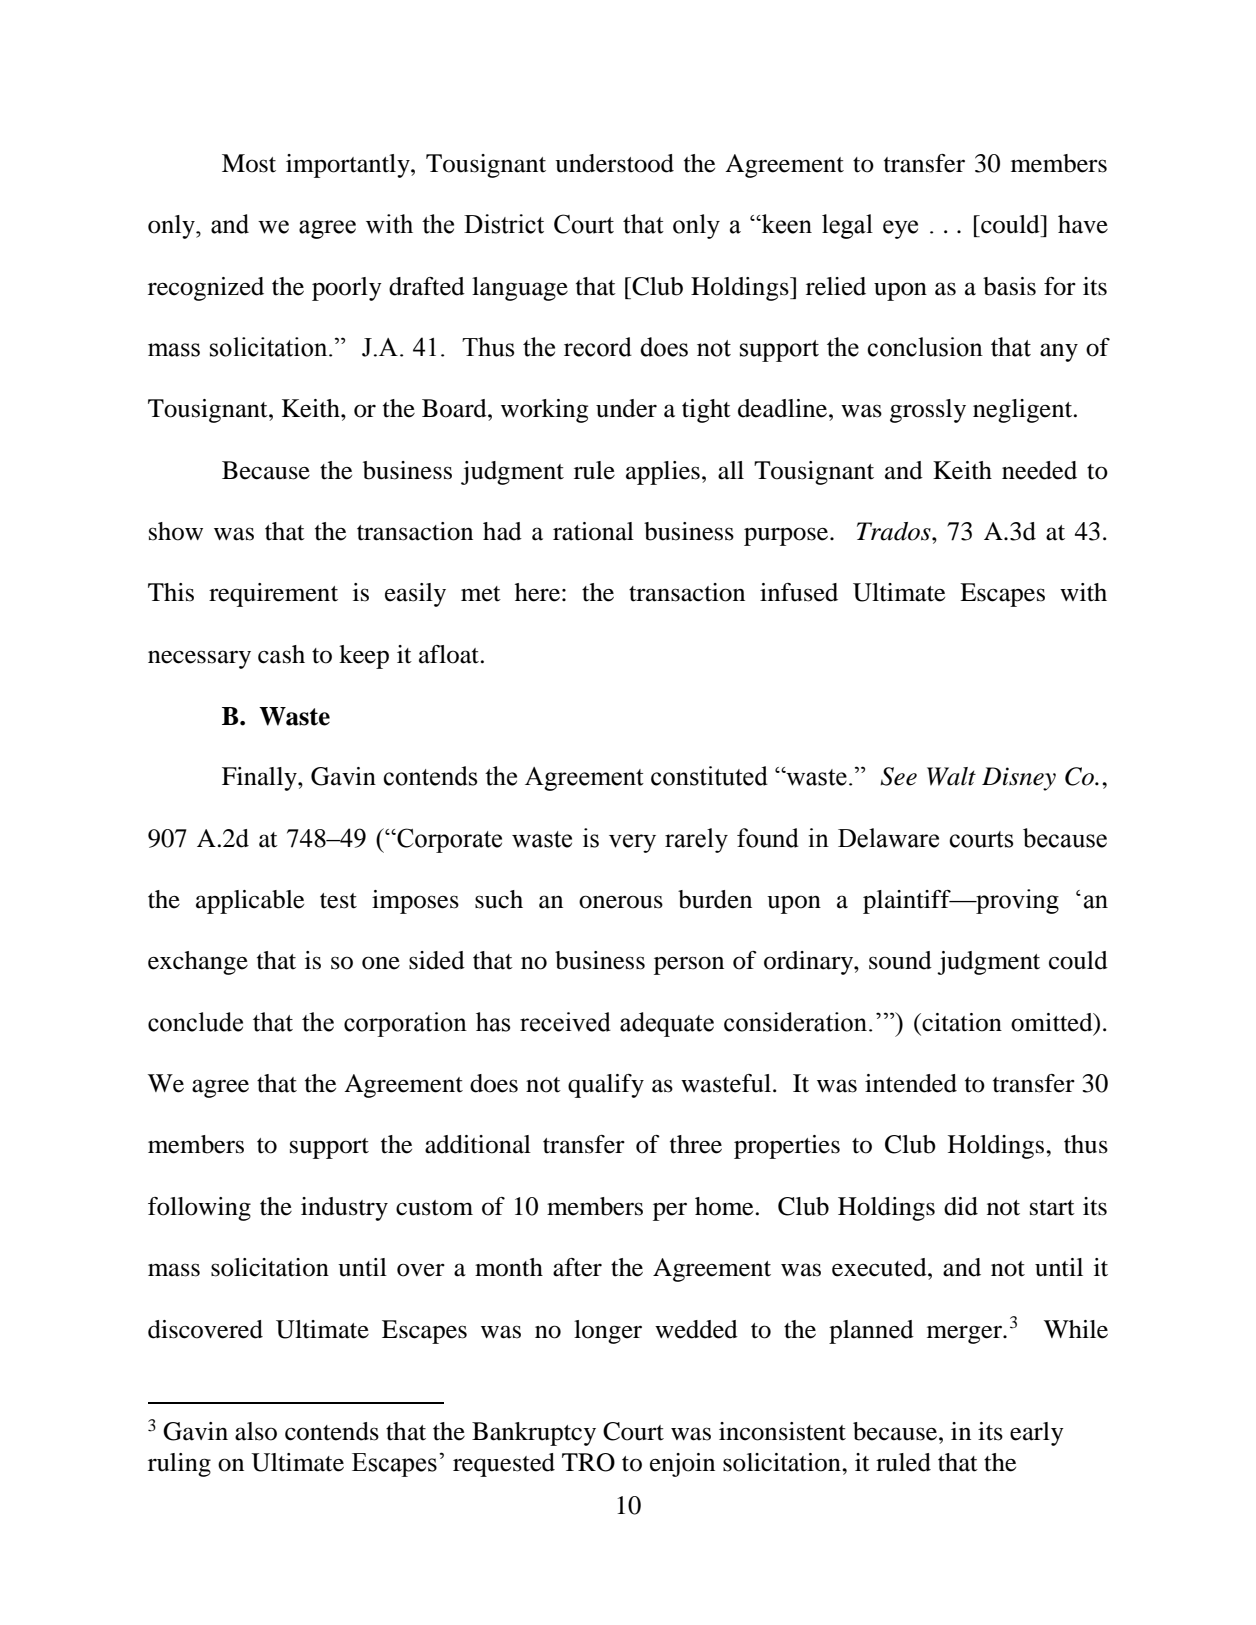 This screenshot has height=1625, width=1256. What do you see at coordinates (588, 1462) in the screenshot?
I see `TRO` at bounding box center [588, 1462].
